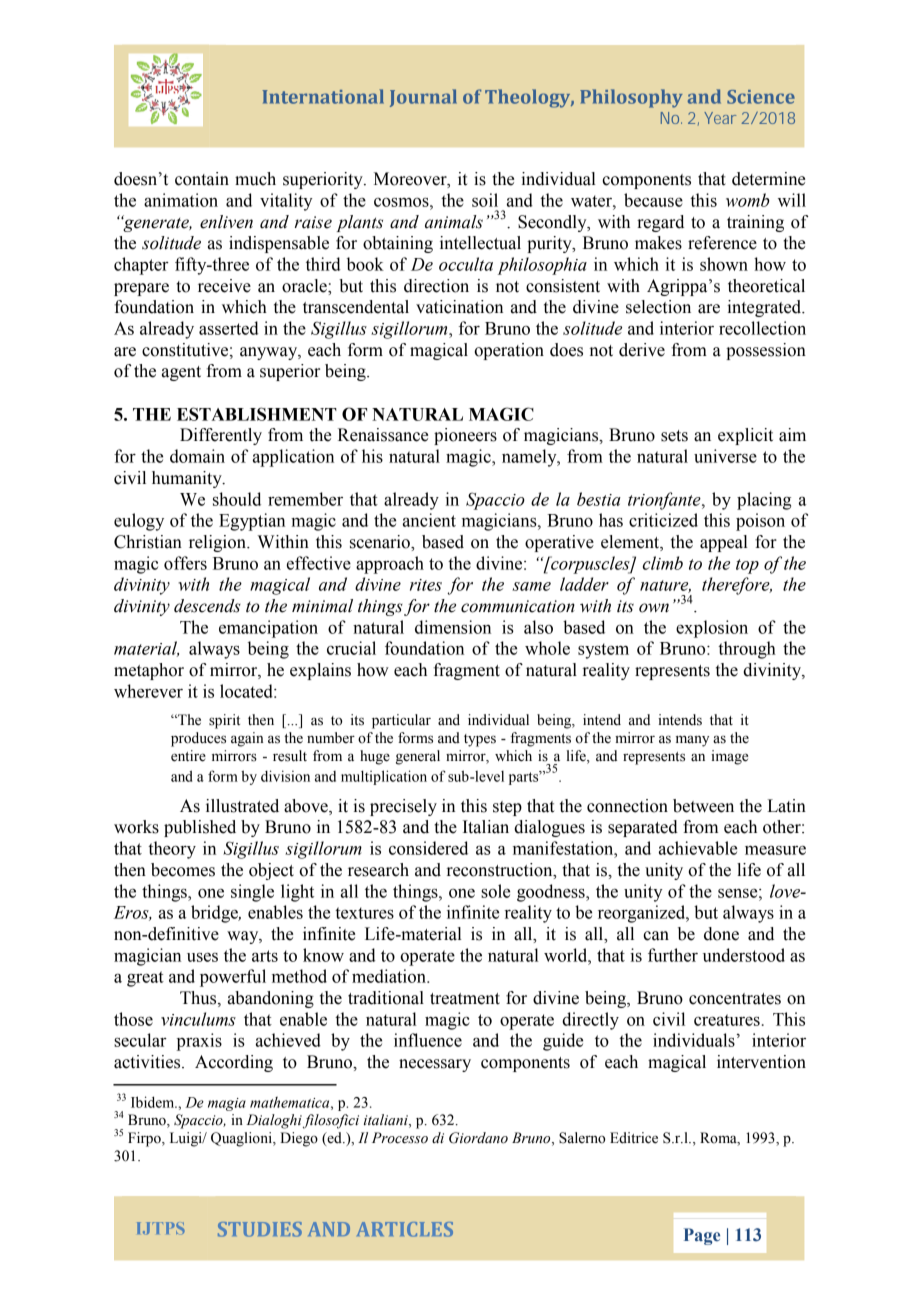 Image resolution: width=924 pixels, height=1303 pixels. I want to click on through, so click(747, 650).
